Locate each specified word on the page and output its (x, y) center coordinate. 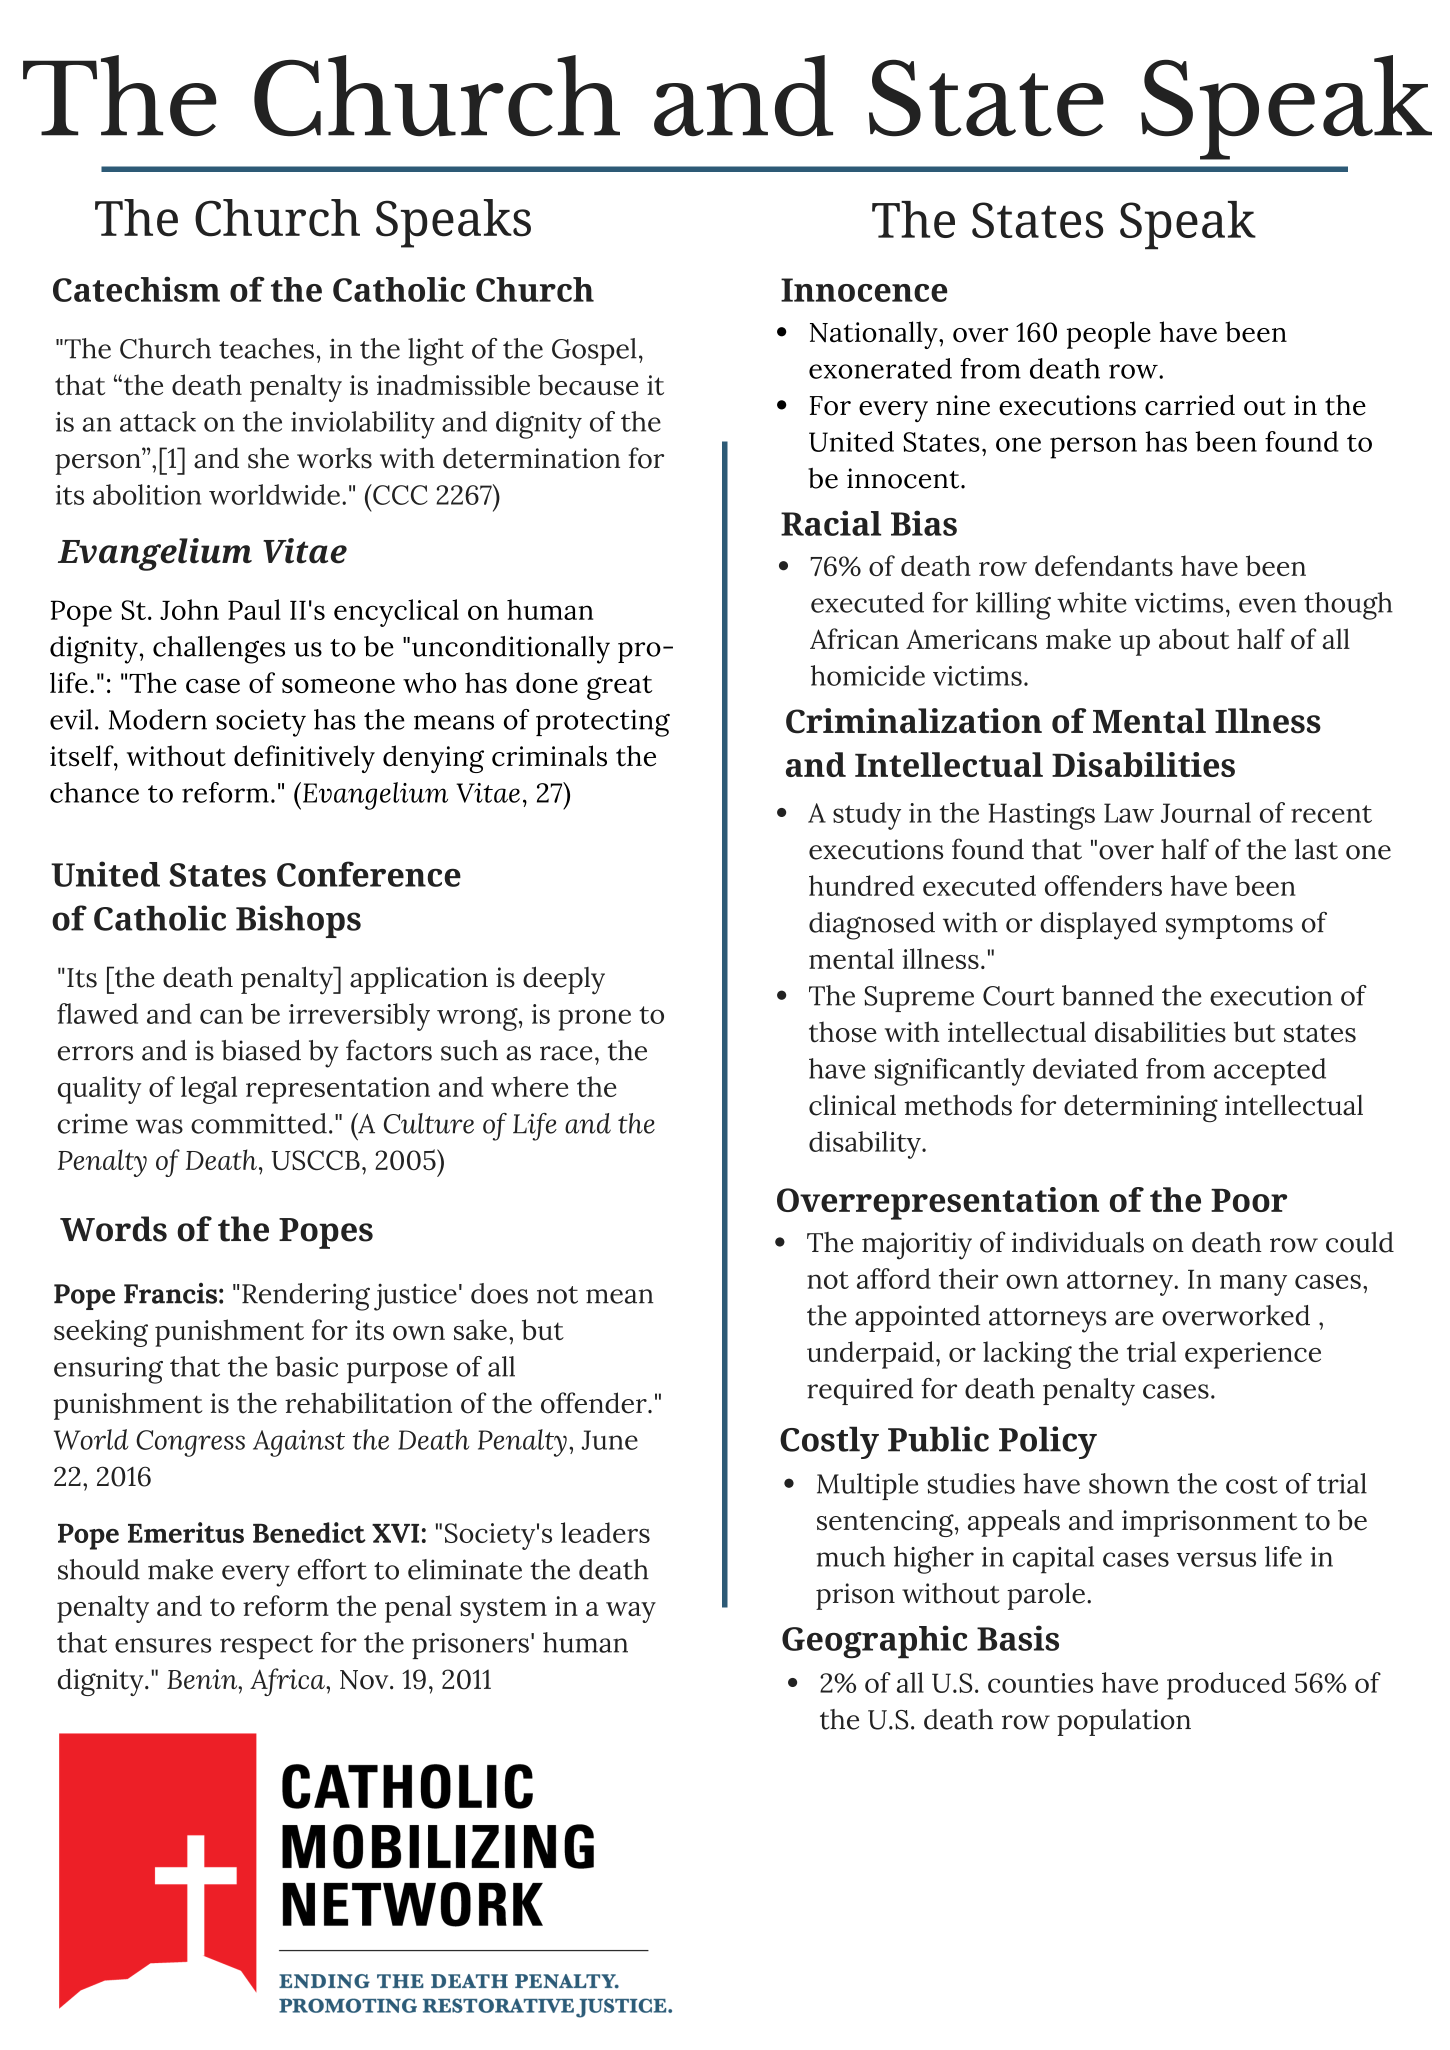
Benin (203, 1679)
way (631, 1612)
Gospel (594, 351)
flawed (97, 1013)
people (1109, 335)
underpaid (870, 1355)
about (1194, 639)
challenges (219, 650)
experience (1253, 1355)
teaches (266, 348)
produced (1226, 1686)
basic (306, 1366)
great (619, 687)
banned (1108, 995)
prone (594, 1020)
